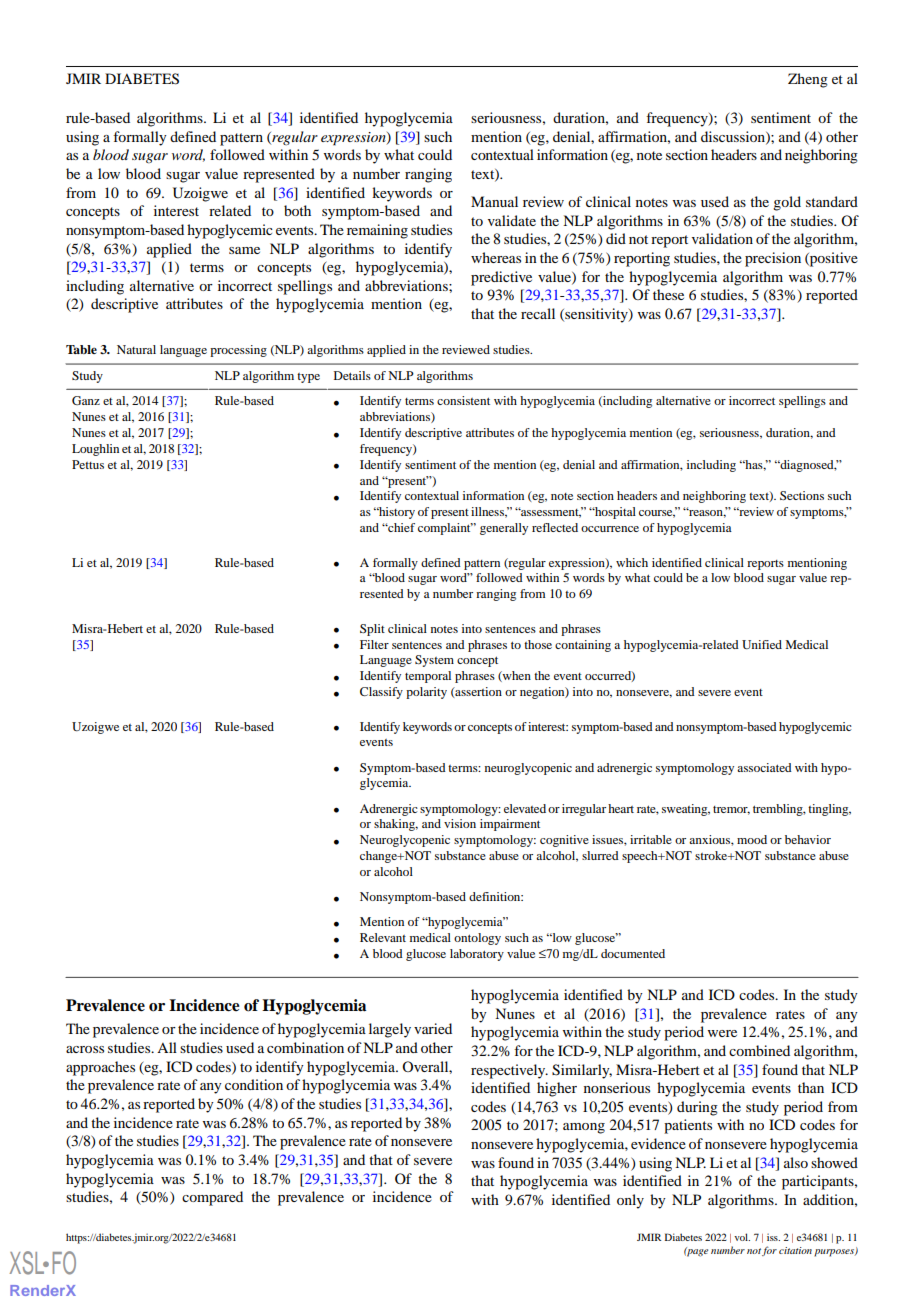 The width and height of the image is (924, 1308). Describe the element at coordinates (212, 1198) in the image. I see `compared` at that location.
